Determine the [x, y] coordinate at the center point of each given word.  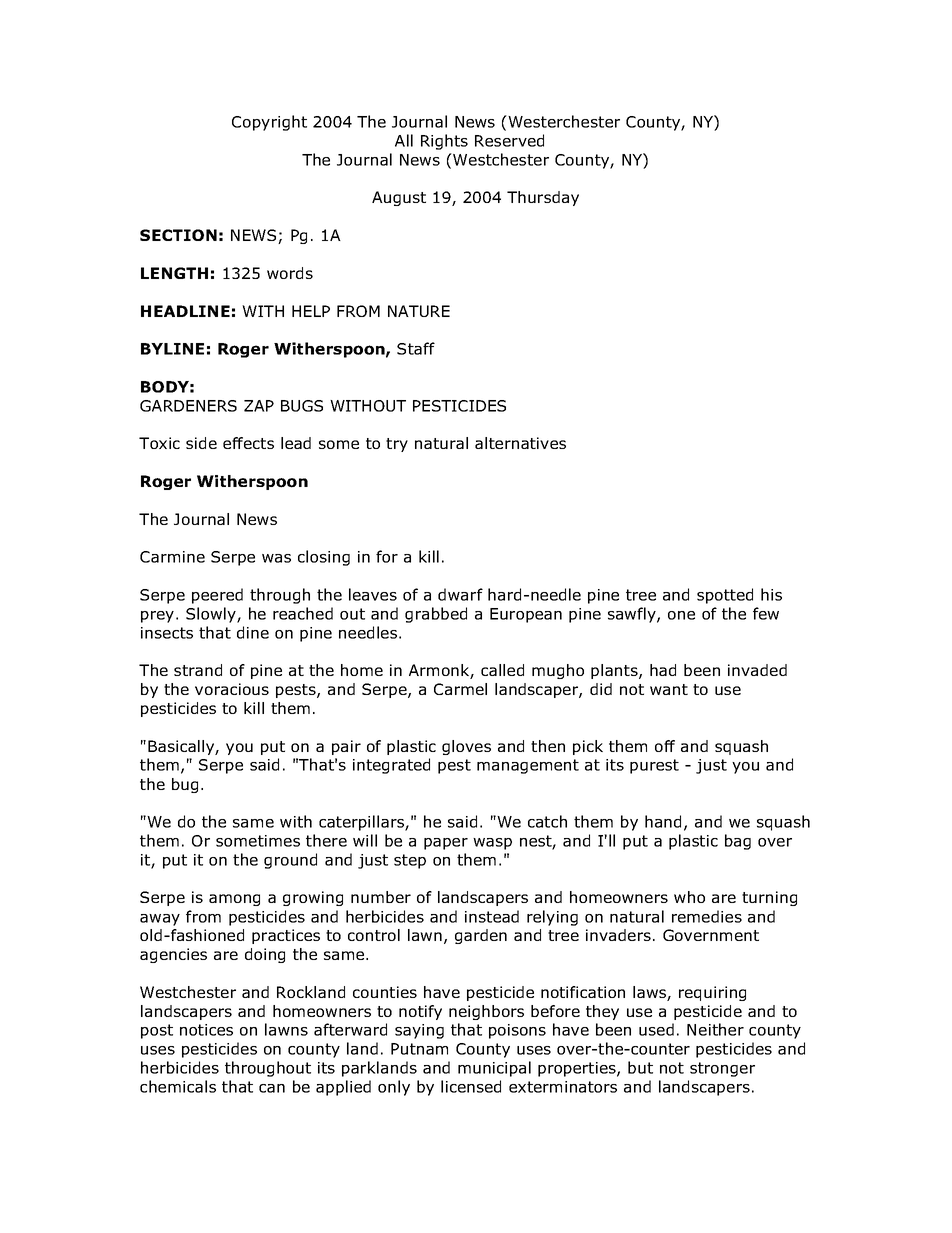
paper [446, 844]
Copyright [269, 123]
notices [206, 1030]
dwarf [460, 594]
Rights [444, 142]
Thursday [543, 198]
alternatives [520, 443]
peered [217, 596]
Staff [416, 348]
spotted [725, 596]
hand [663, 821]
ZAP [259, 406]
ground [290, 861]
